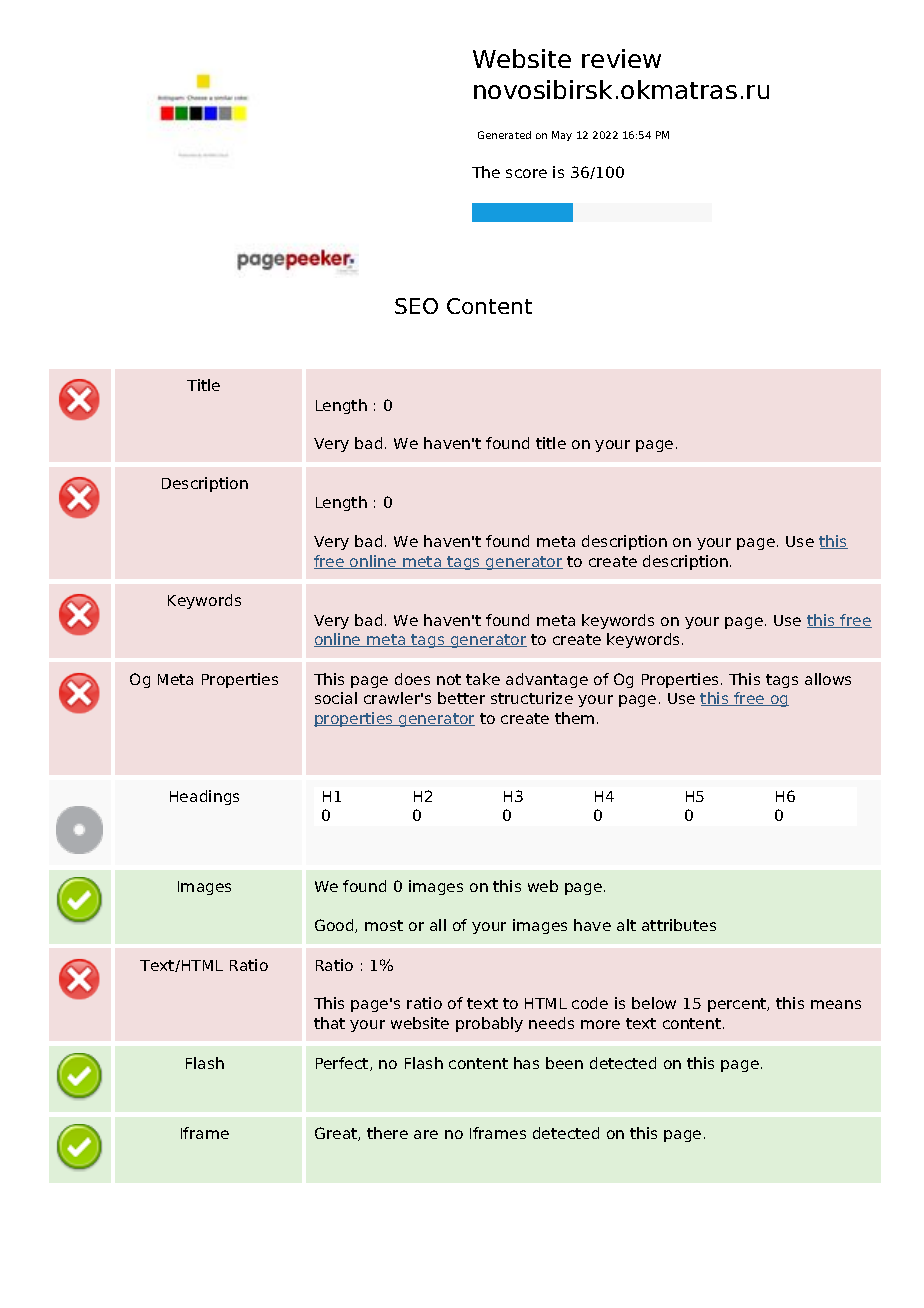  What do you see at coordinates (828, 679) in the image?
I see `allows` at bounding box center [828, 679].
